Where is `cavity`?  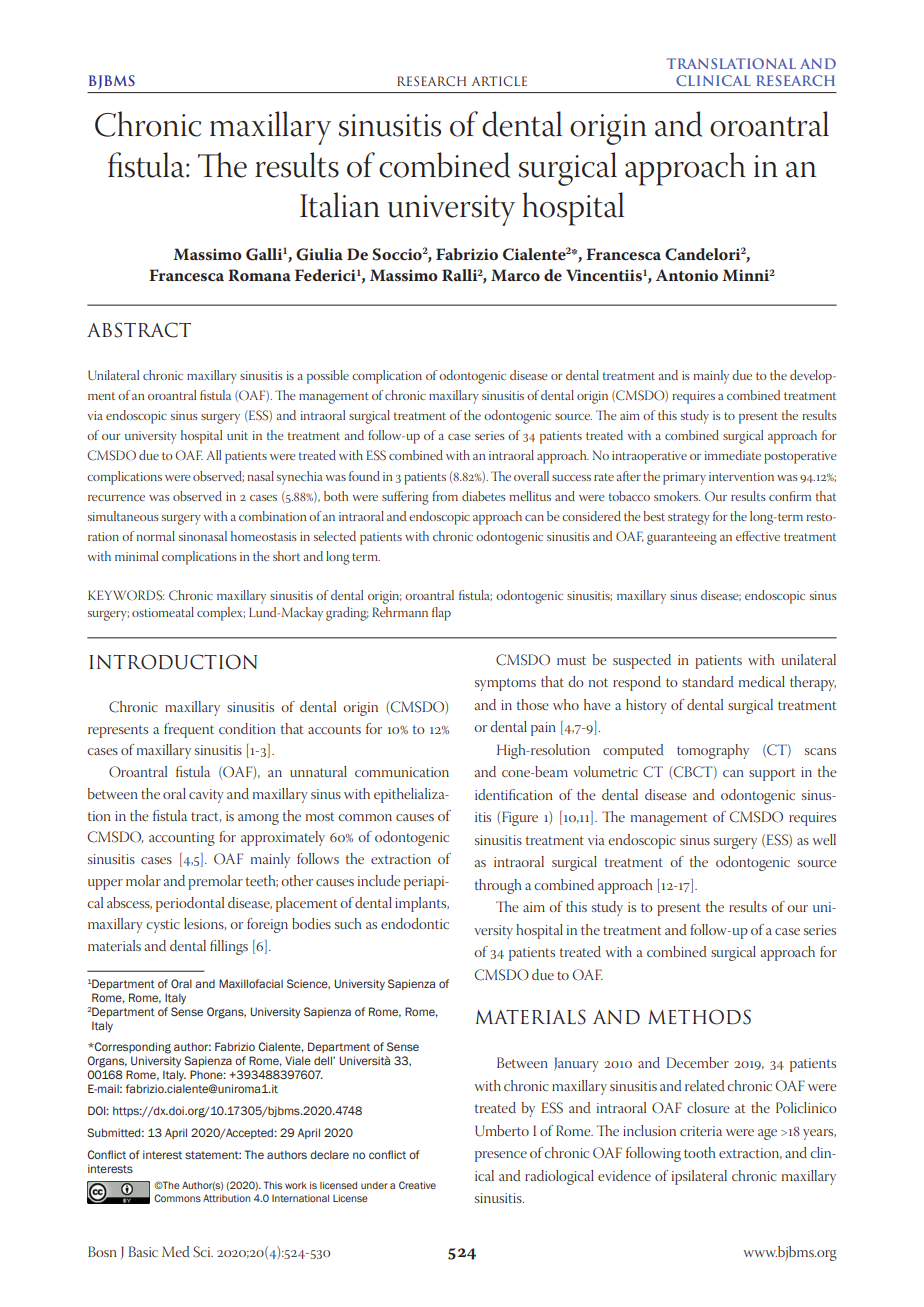 cavity is located at coordinates (206, 796).
